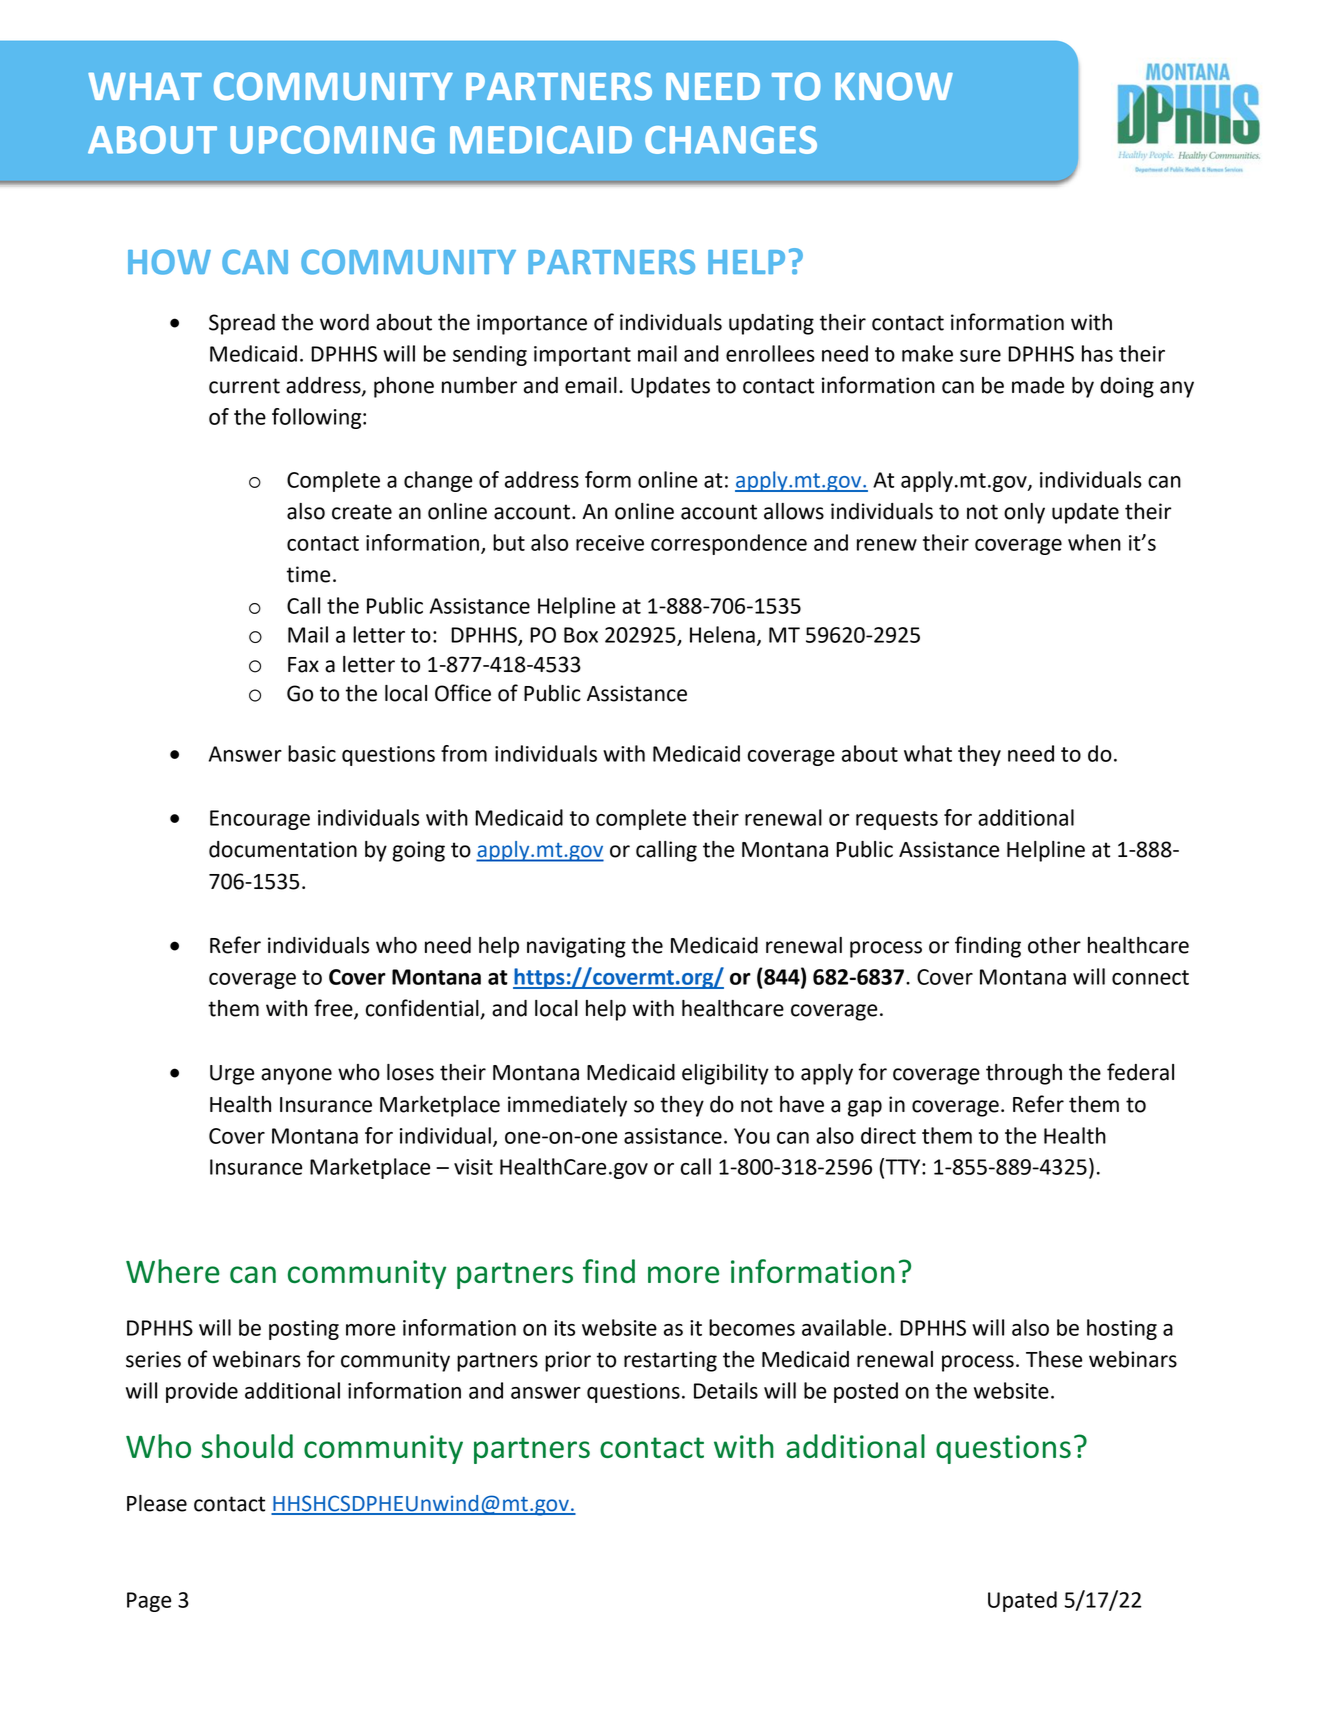 The height and width of the screenshot is (1721, 1330). What do you see at coordinates (1054, 1359) in the screenshot?
I see `These` at bounding box center [1054, 1359].
